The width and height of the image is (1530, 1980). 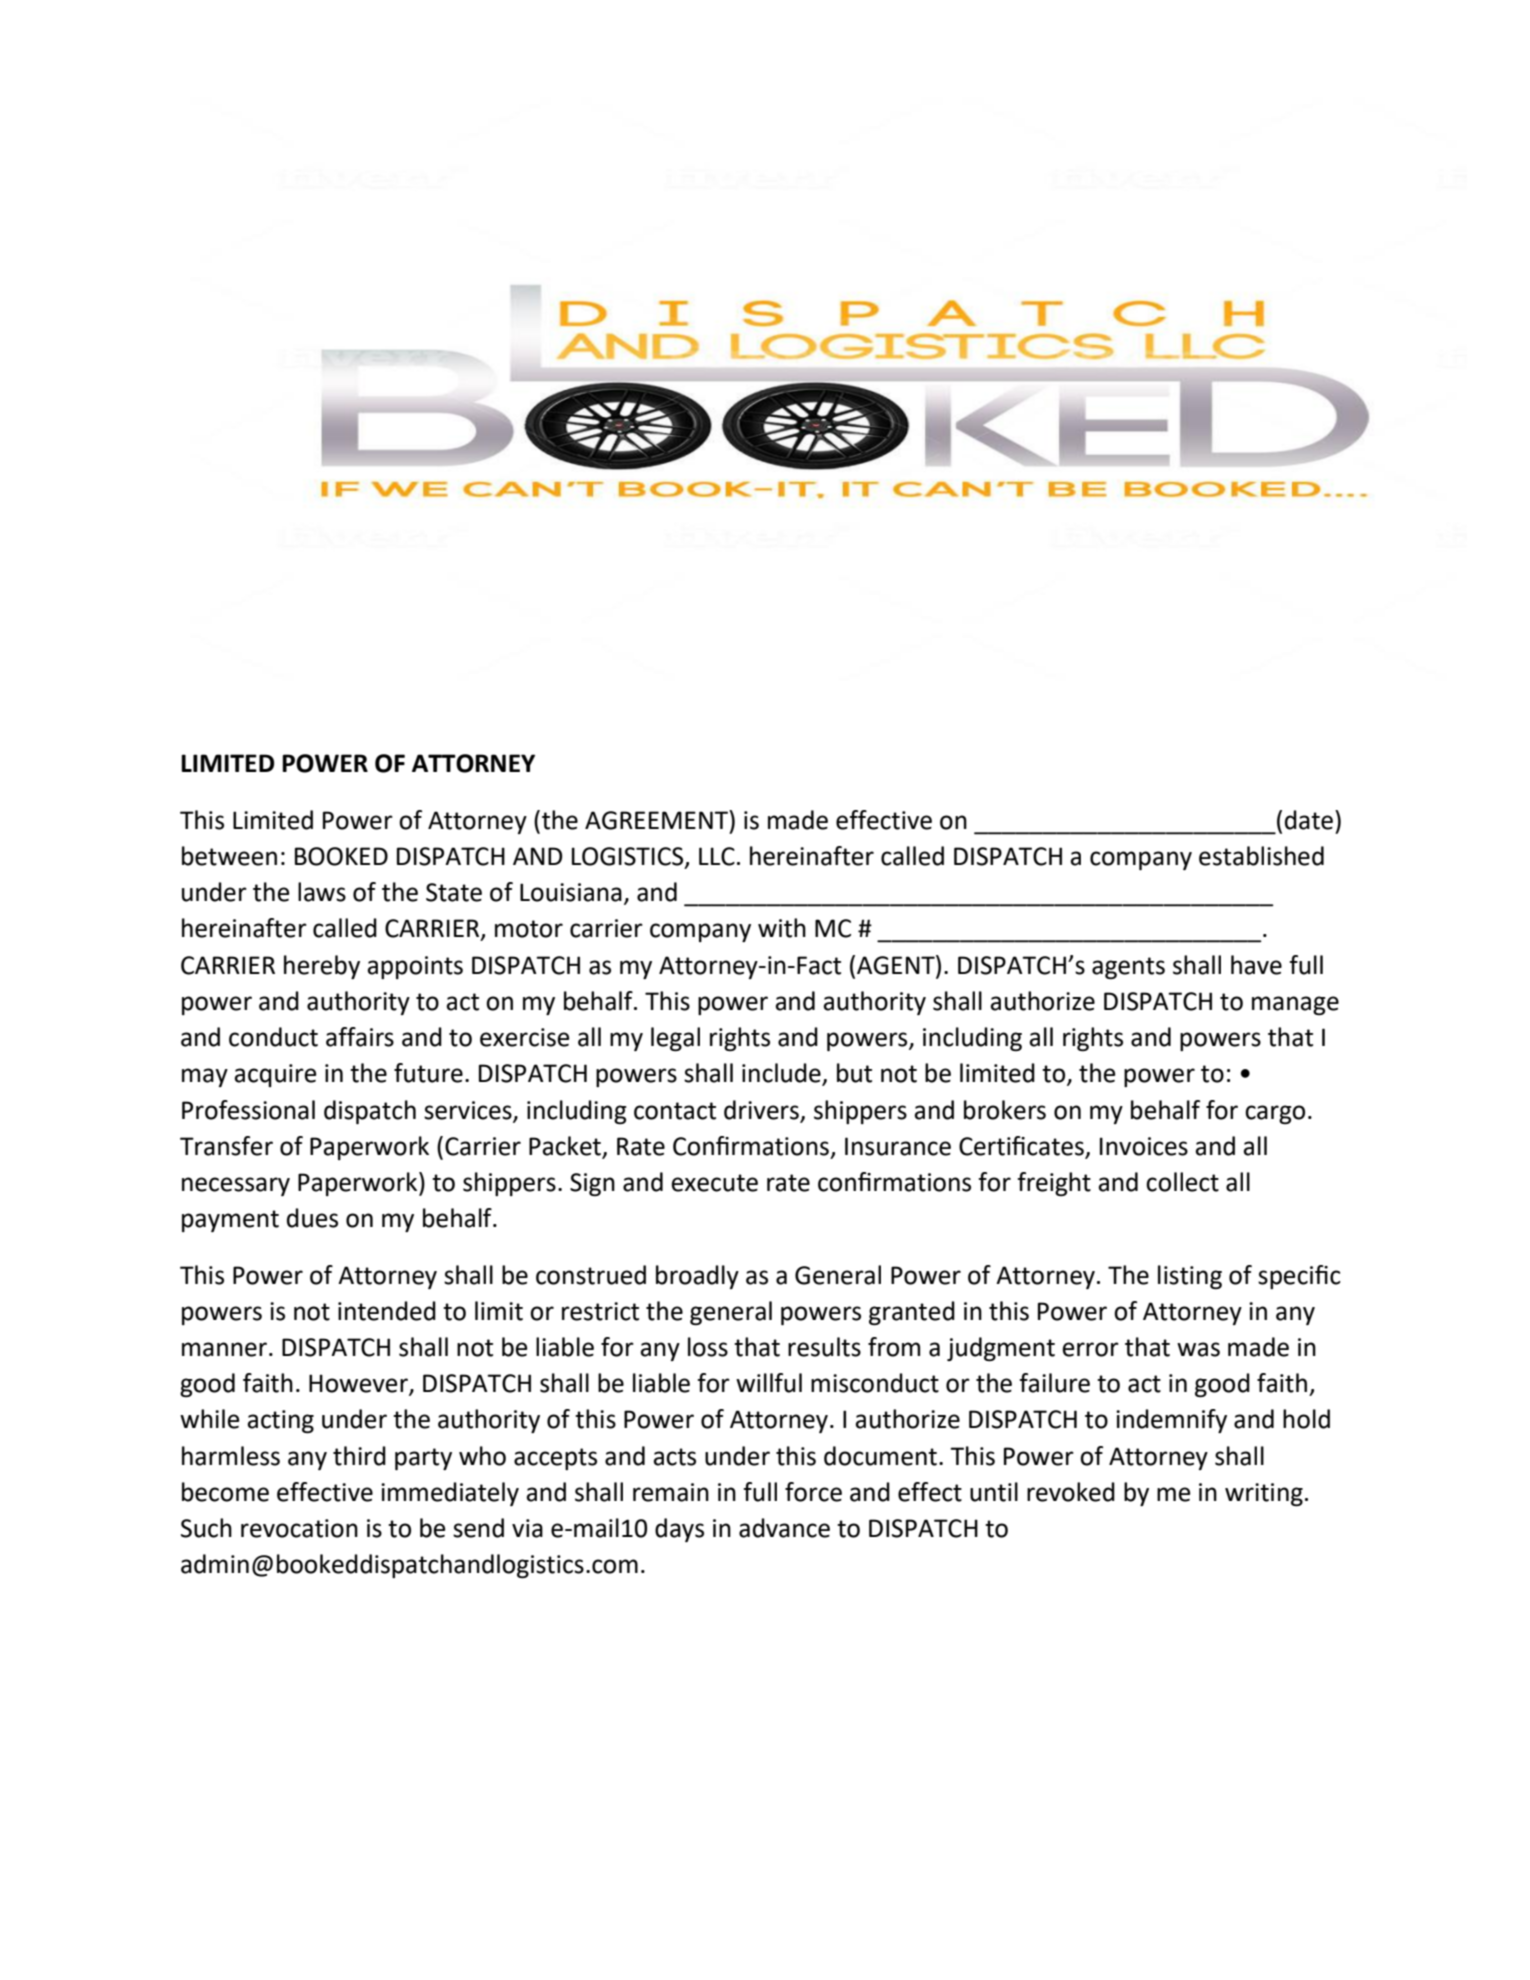 What do you see at coordinates (322, 892) in the image?
I see `laws` at bounding box center [322, 892].
